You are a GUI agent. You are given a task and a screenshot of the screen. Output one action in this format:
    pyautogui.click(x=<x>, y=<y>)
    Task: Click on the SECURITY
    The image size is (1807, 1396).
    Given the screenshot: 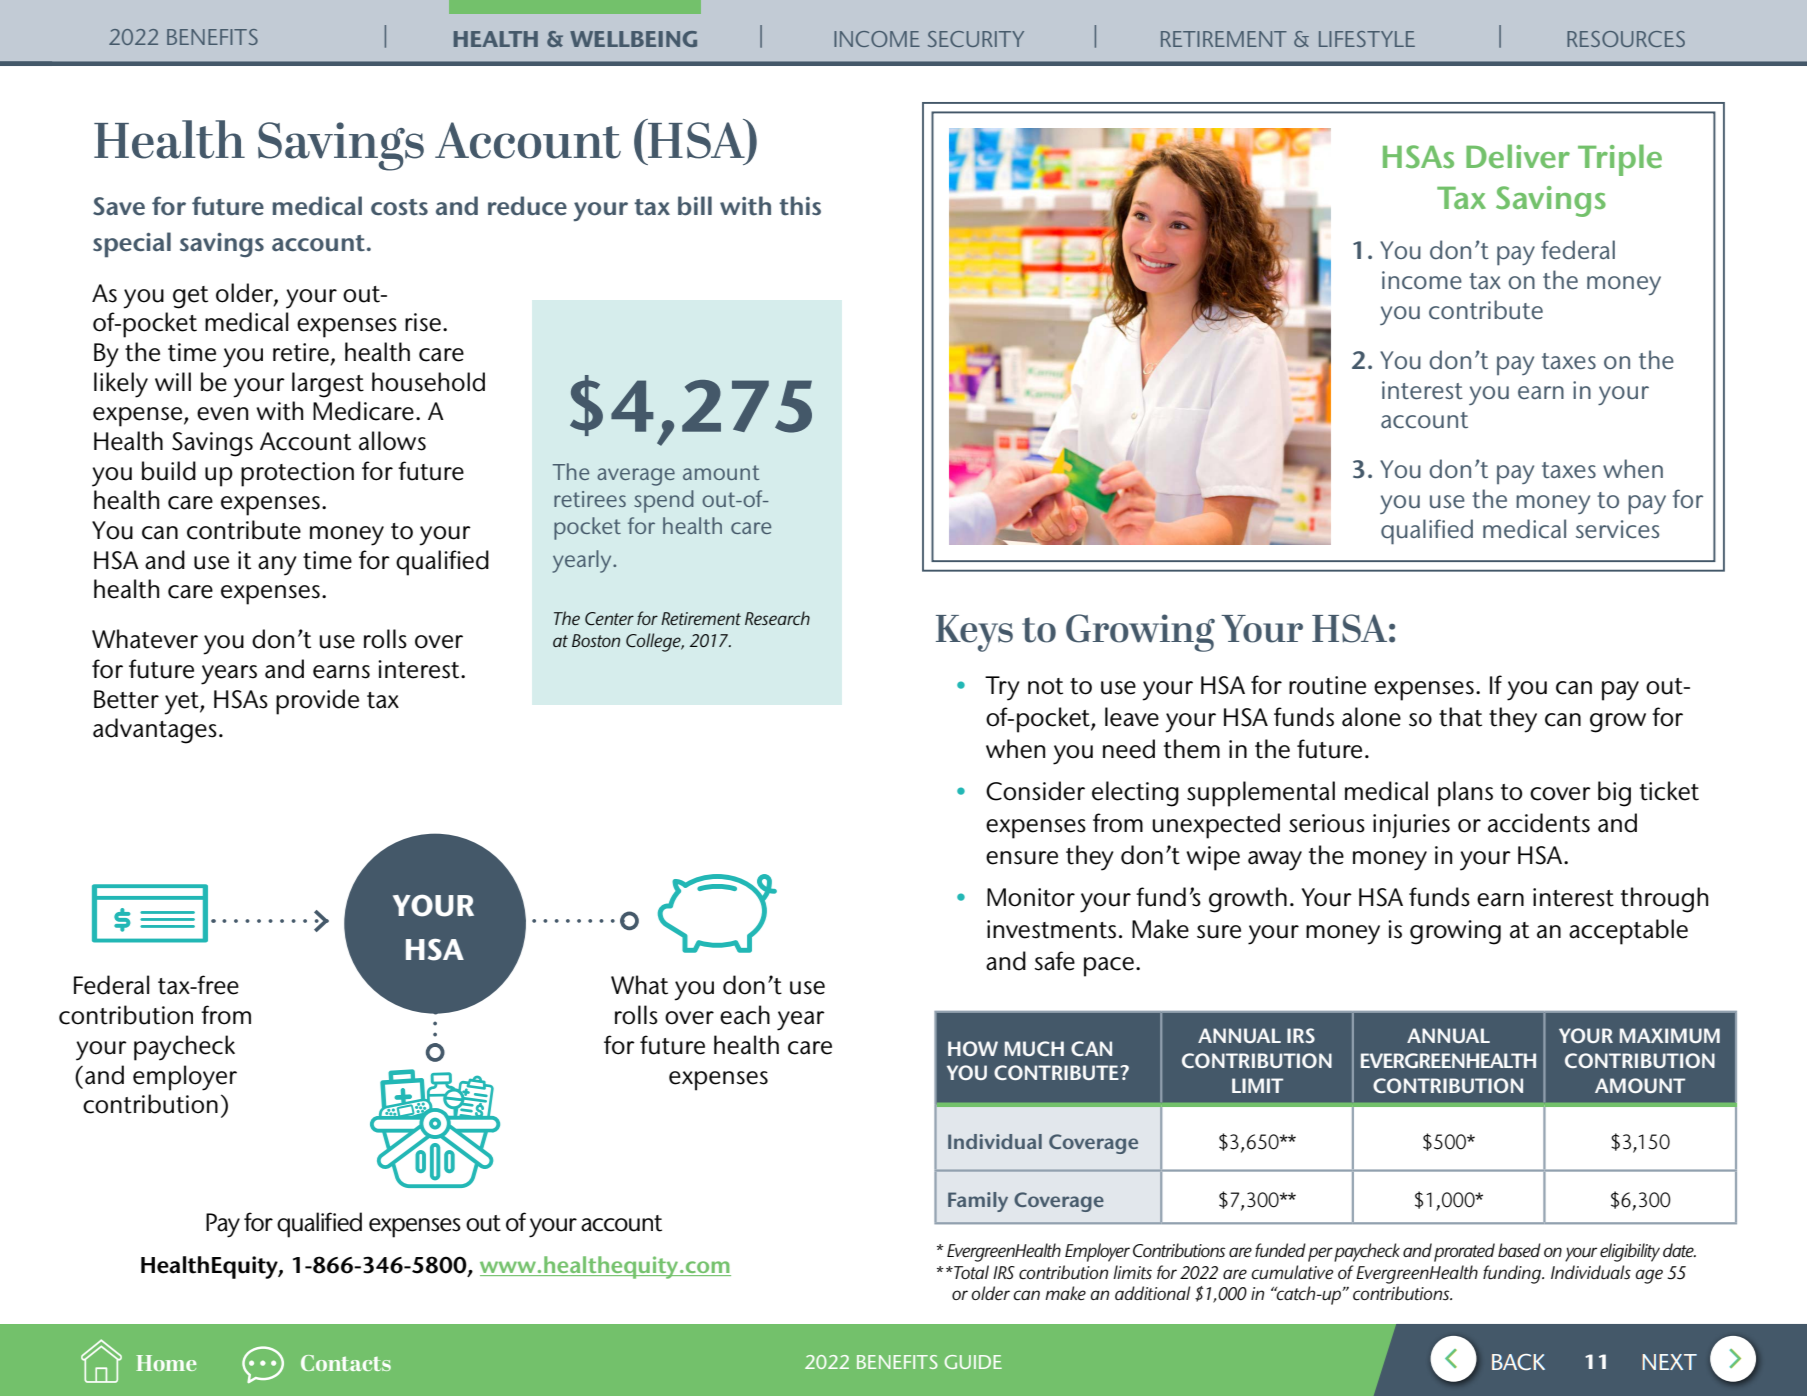 What is the action you would take?
    pyautogui.click(x=976, y=39)
